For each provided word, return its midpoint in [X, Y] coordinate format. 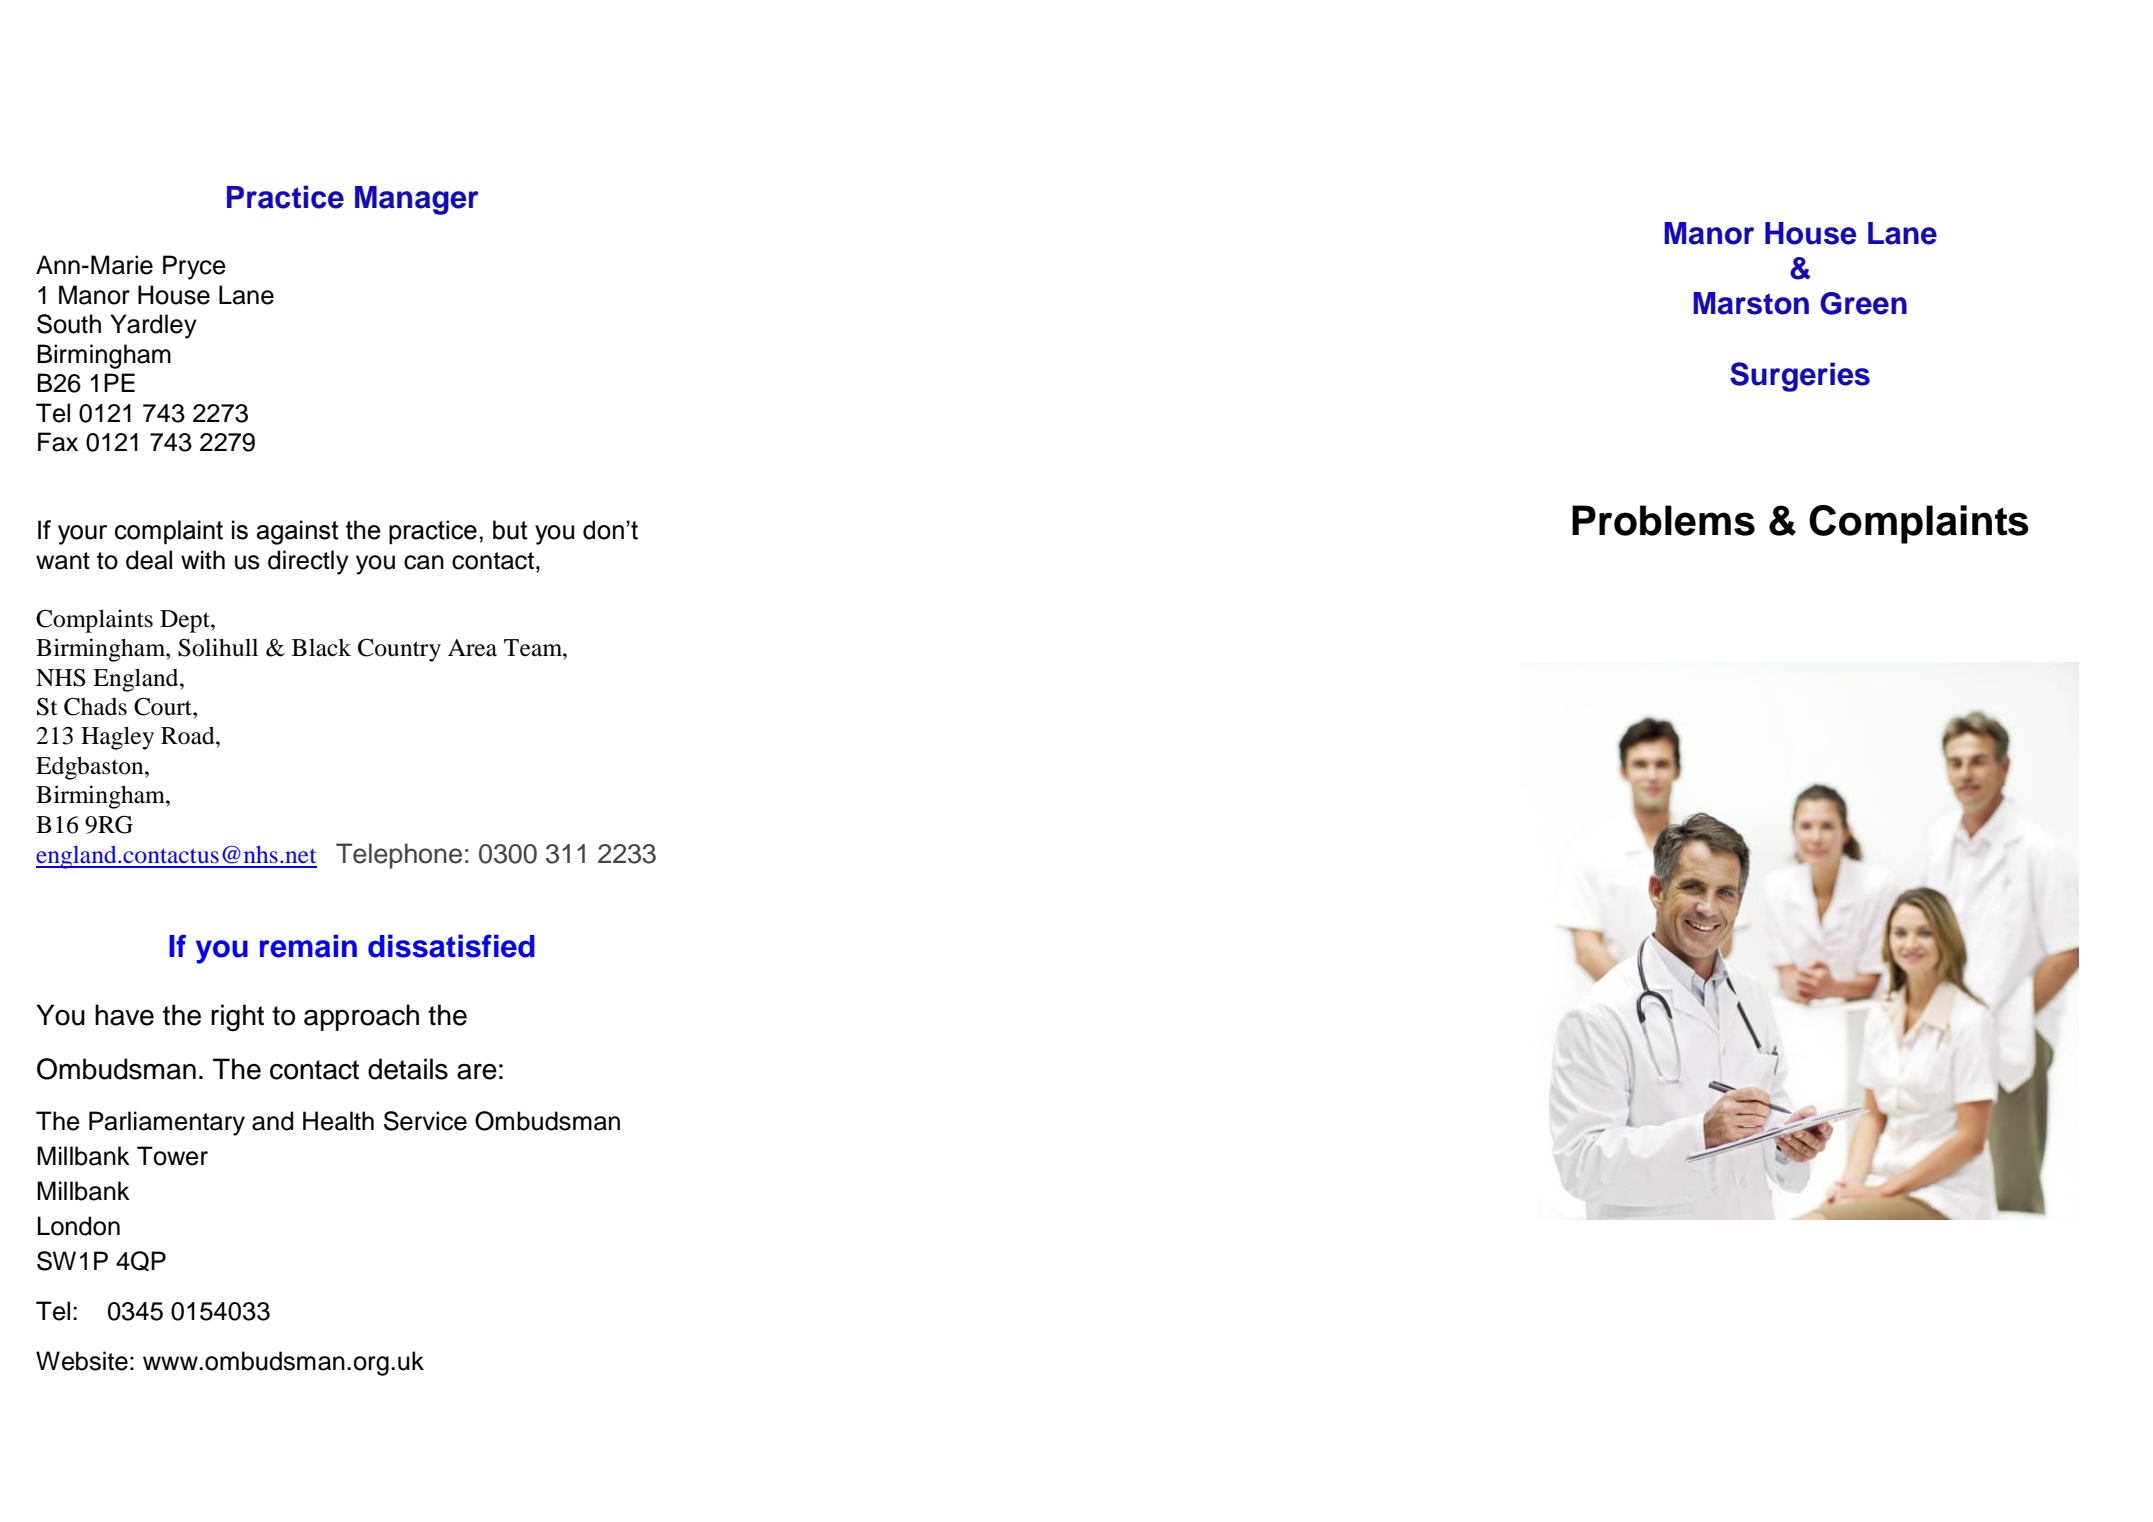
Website [82, 1361]
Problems [1663, 520]
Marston [1751, 303]
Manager [417, 200]
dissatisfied [451, 946]
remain [308, 946]
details [408, 1069]
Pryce [194, 267]
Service [425, 1121]
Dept [186, 621]
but [510, 530]
